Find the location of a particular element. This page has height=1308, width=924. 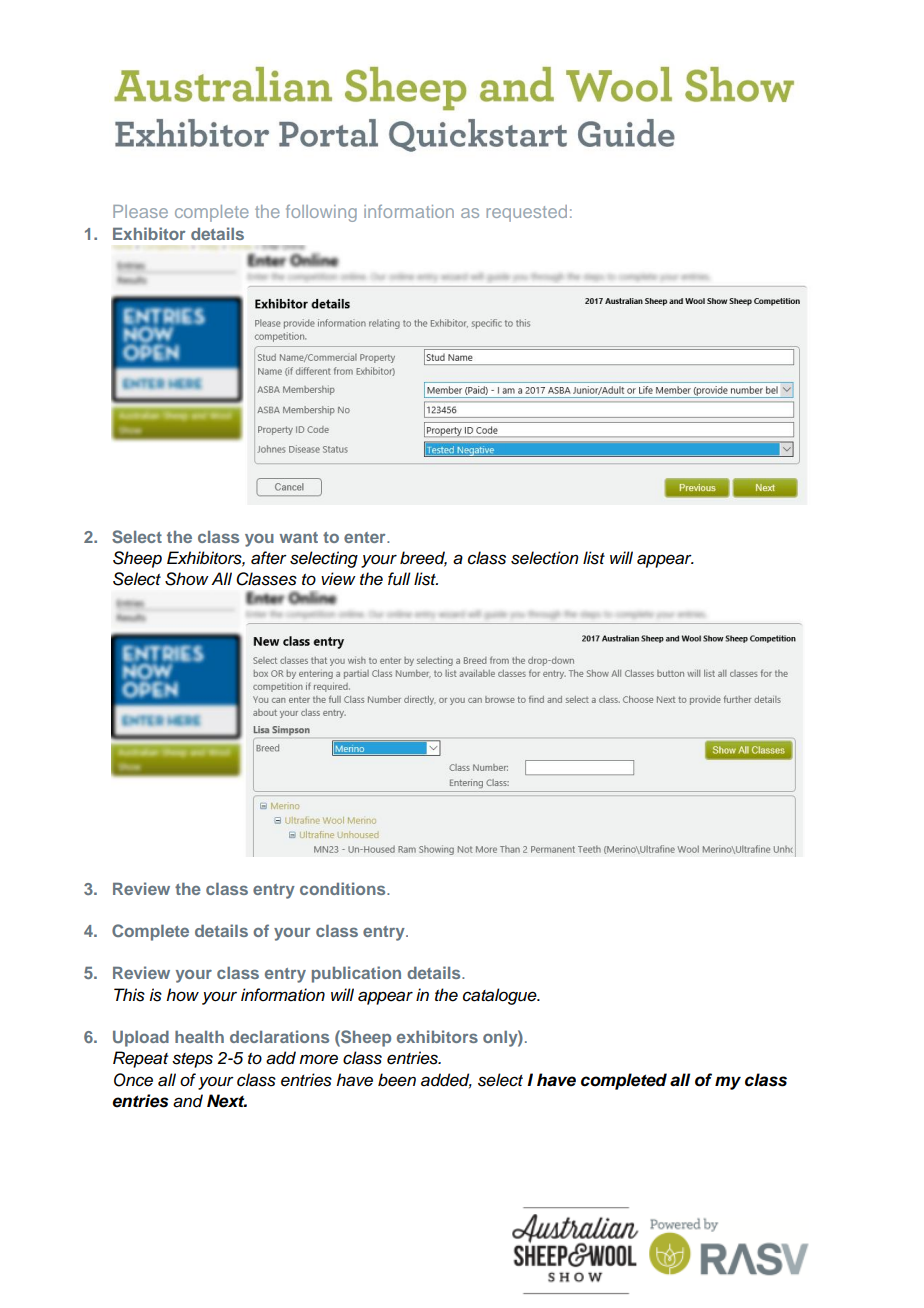

full is located at coordinates (399, 579).
